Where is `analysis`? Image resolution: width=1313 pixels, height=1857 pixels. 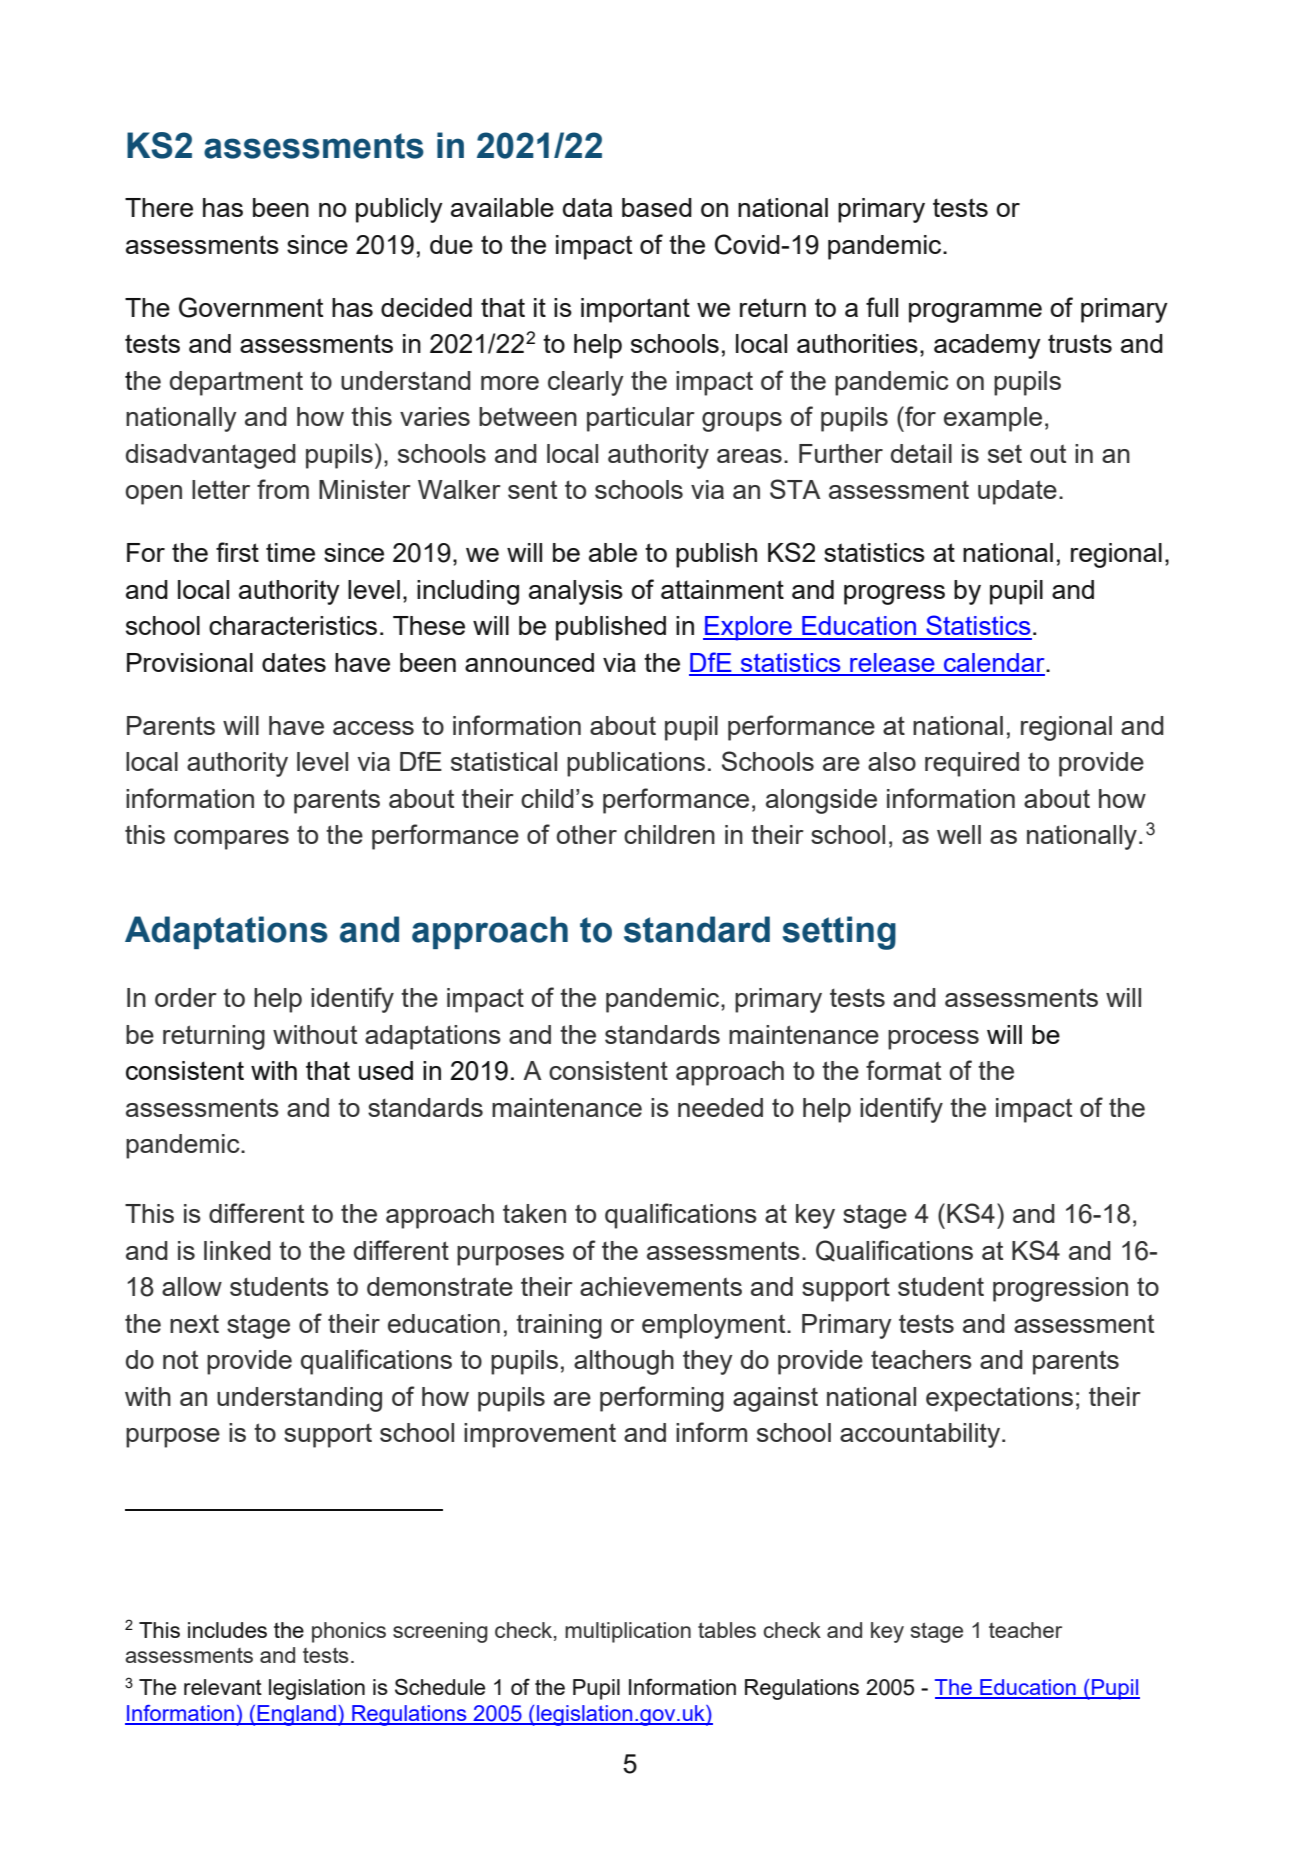
analysis is located at coordinates (576, 592).
